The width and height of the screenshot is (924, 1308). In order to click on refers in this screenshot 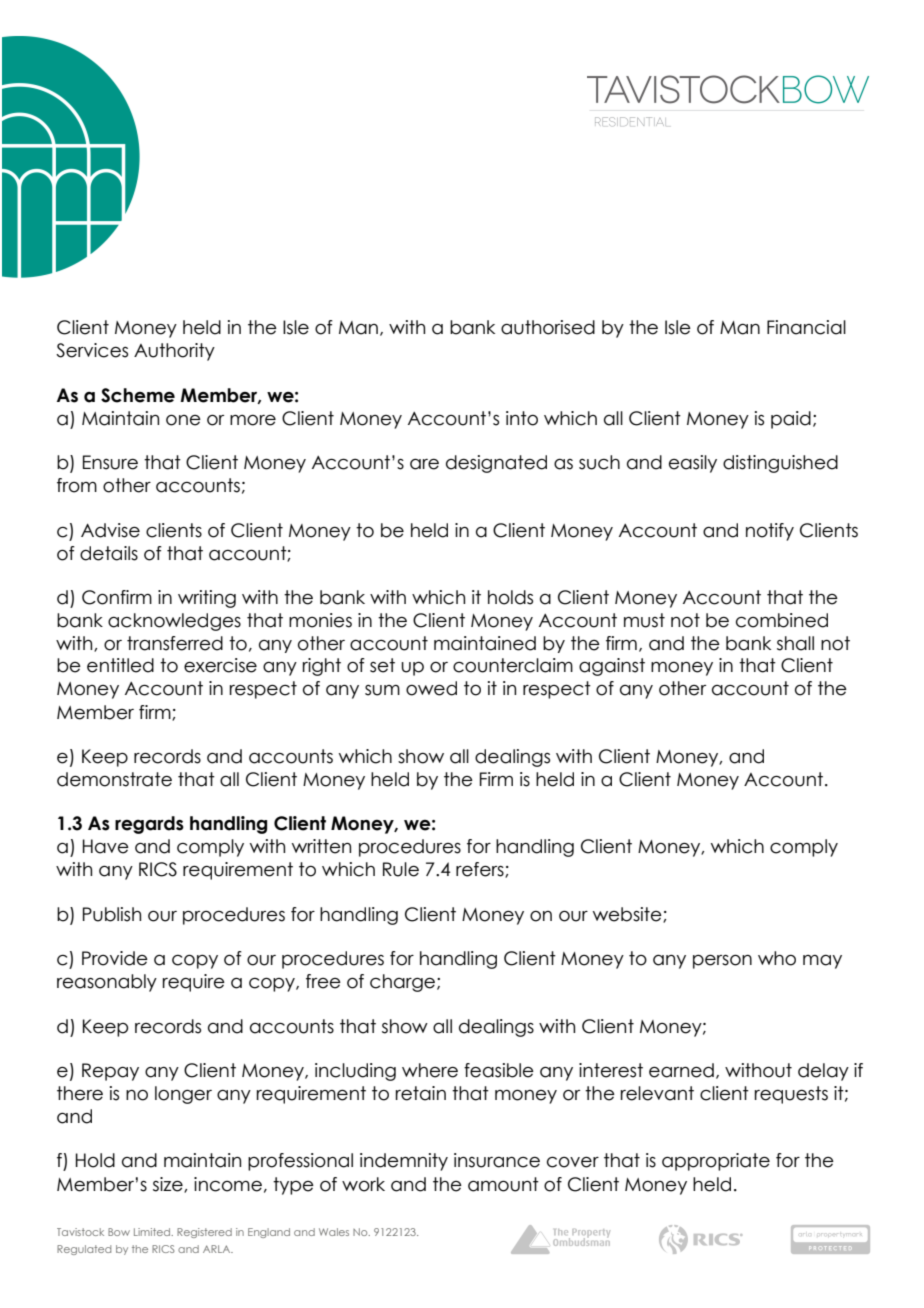, I will do `click(481, 870)`.
